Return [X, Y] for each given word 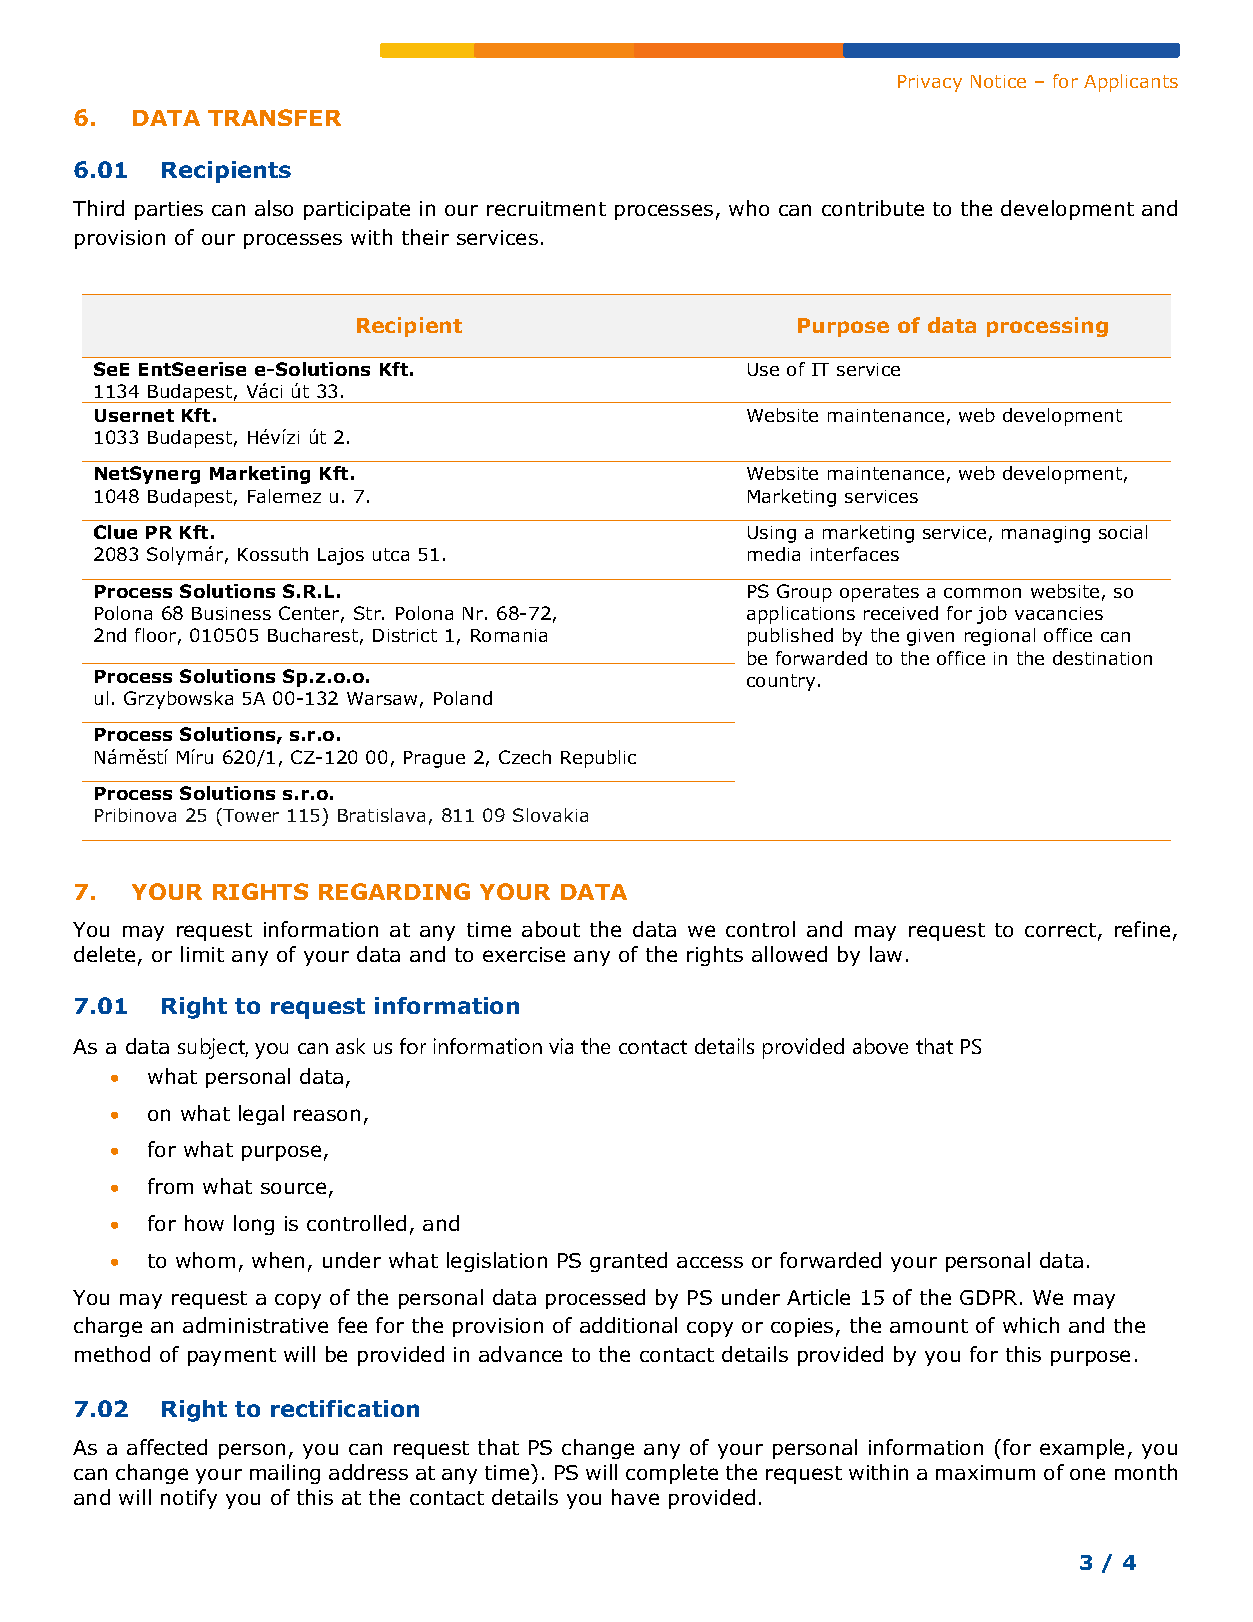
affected [167, 1447]
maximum [985, 1472]
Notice [998, 81]
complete [672, 1474]
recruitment [546, 208]
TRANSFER [274, 117]
